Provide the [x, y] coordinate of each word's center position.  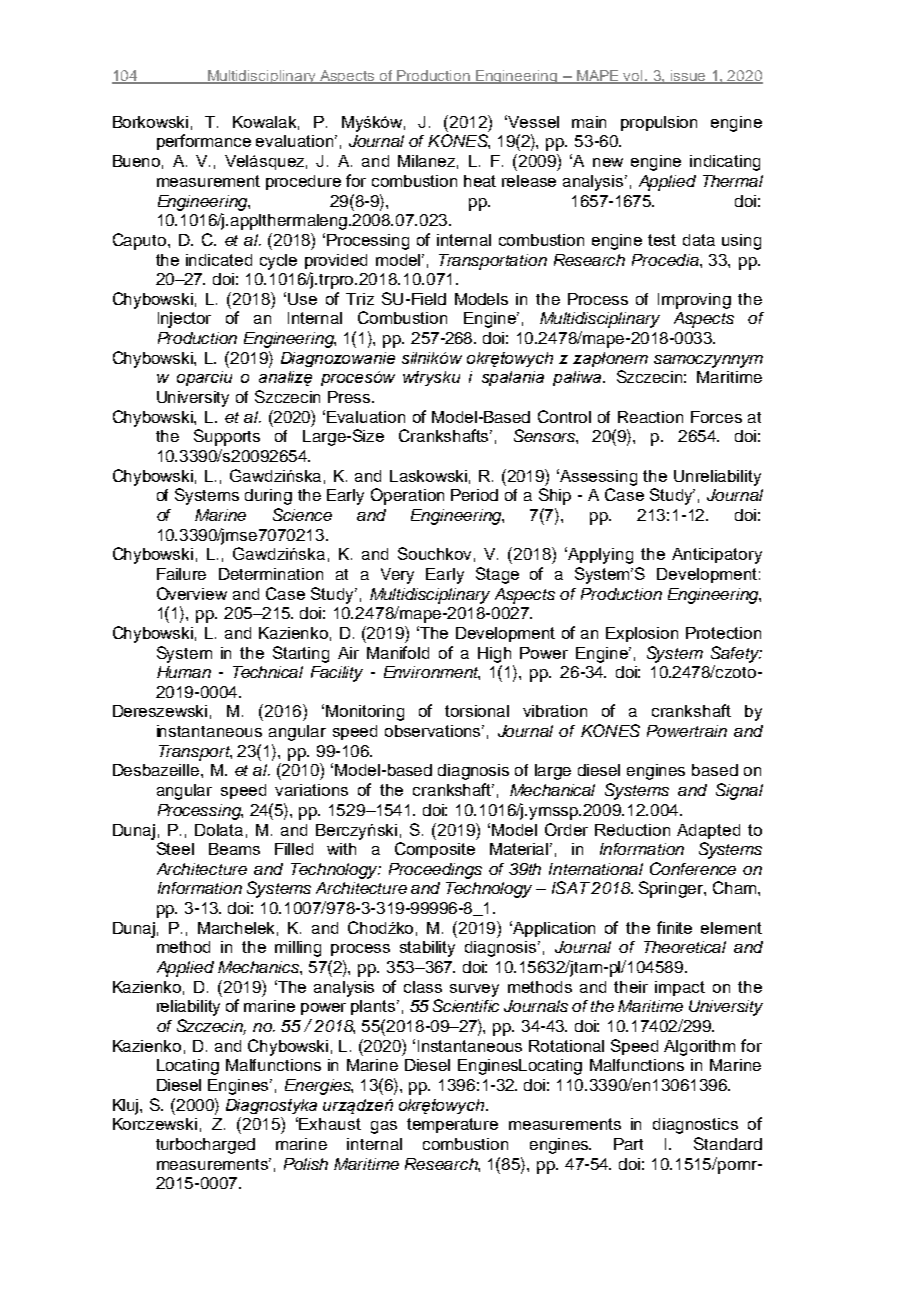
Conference [693, 868]
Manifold [398, 652]
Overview [192, 593]
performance [204, 142]
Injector [184, 320]
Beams [234, 849]
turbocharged [205, 1146]
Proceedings [435, 871]
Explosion [642, 634]
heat [480, 181]
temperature [452, 1125]
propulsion [659, 123]
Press [350, 397]
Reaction [650, 417]
